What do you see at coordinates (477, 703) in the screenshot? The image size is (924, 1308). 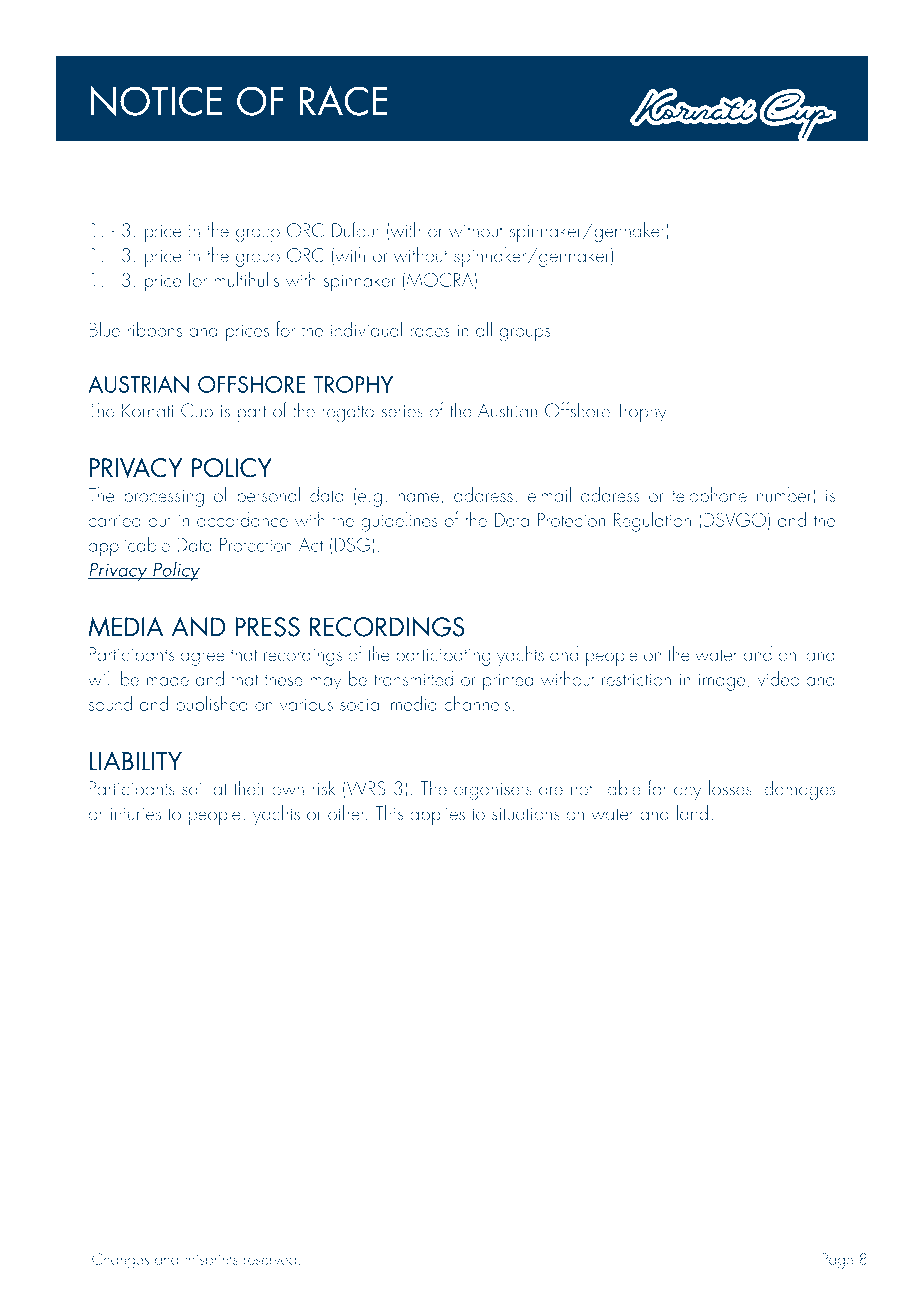 I see `channels` at bounding box center [477, 703].
